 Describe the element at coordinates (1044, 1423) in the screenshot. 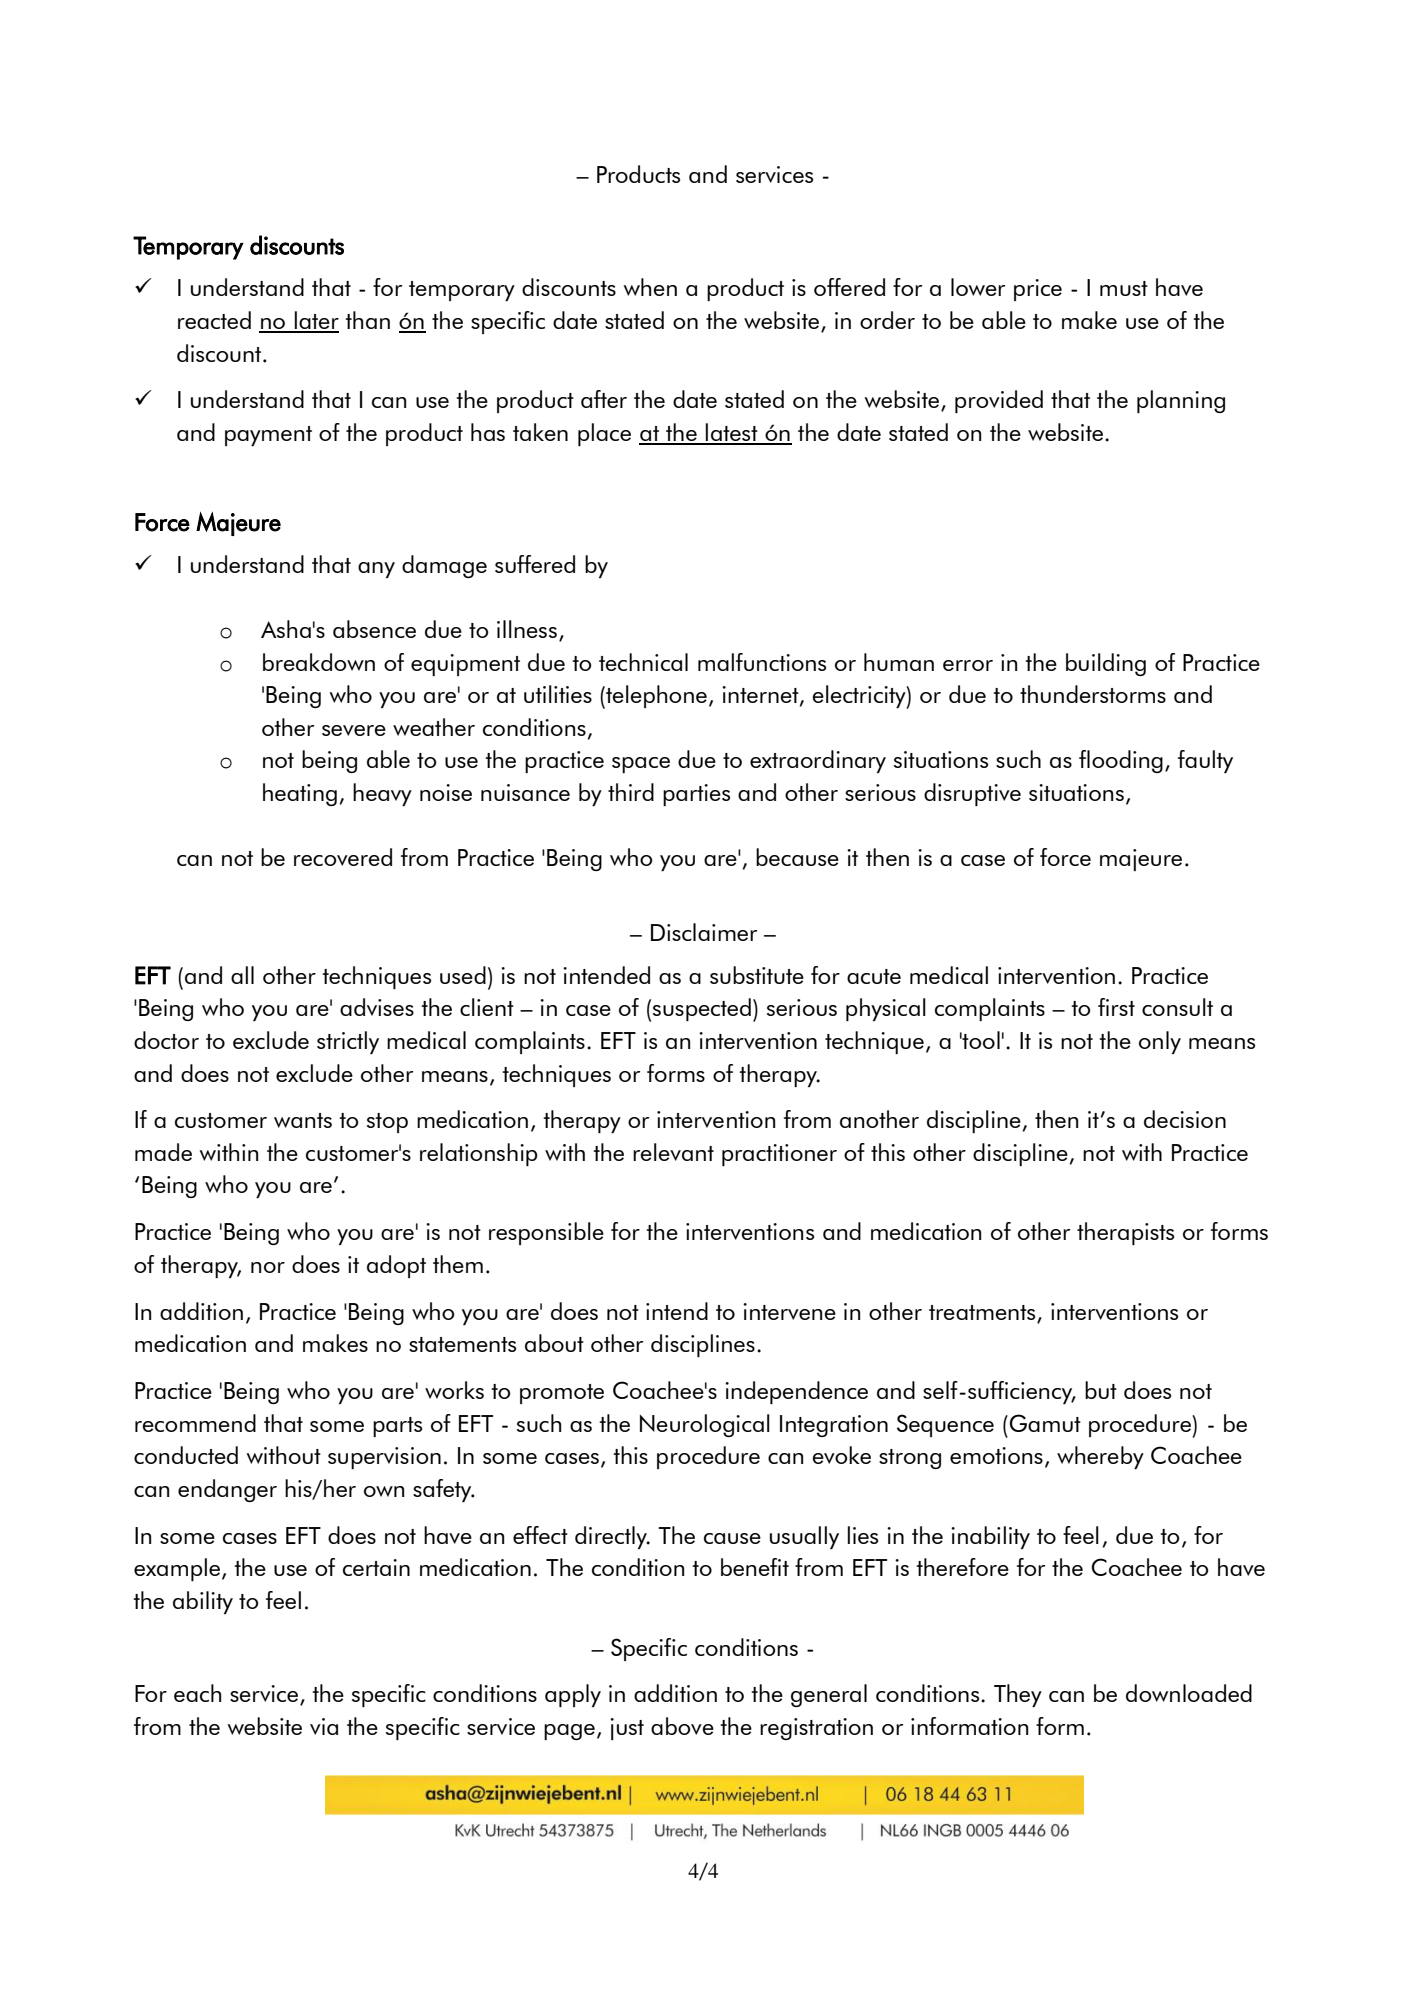

I see `Gamut` at that location.
